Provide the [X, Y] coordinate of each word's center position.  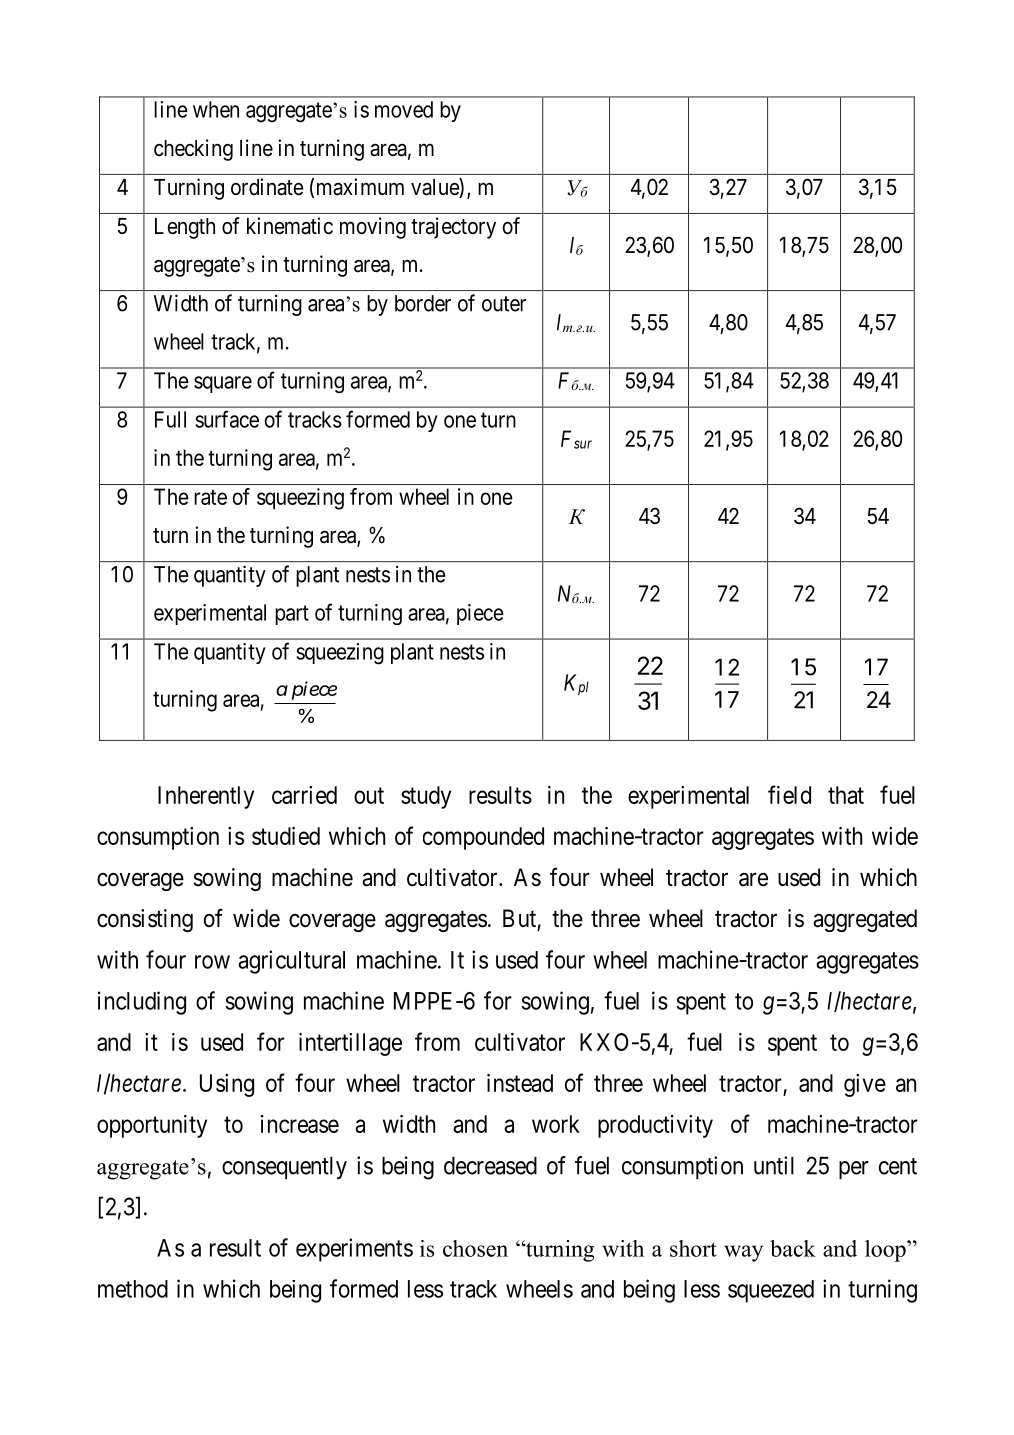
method [133, 1289]
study [426, 797]
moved [404, 109]
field [789, 794]
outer [504, 304]
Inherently [206, 797]
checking [193, 150]
